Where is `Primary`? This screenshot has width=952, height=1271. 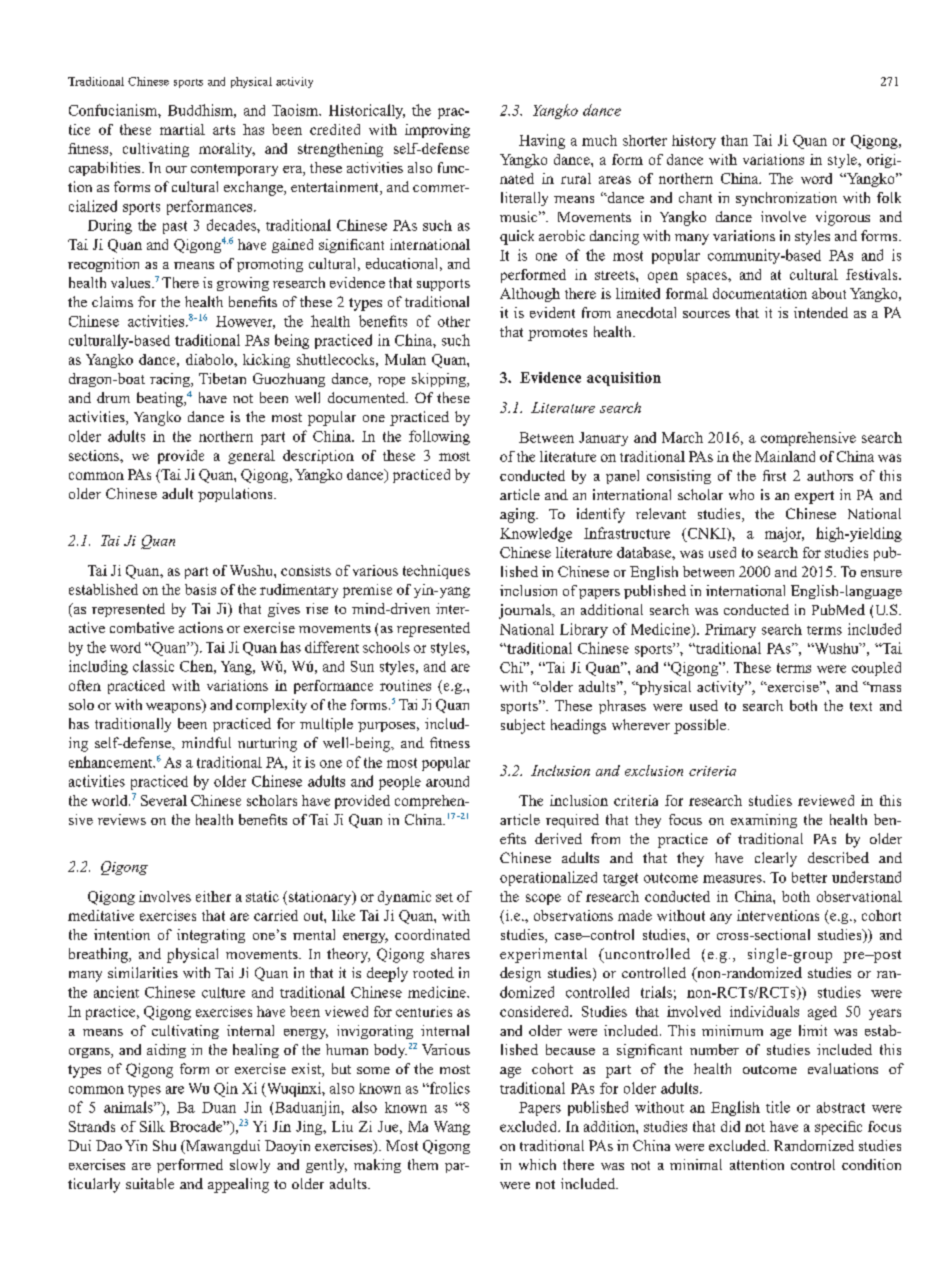
Primary is located at coordinates (730, 631).
